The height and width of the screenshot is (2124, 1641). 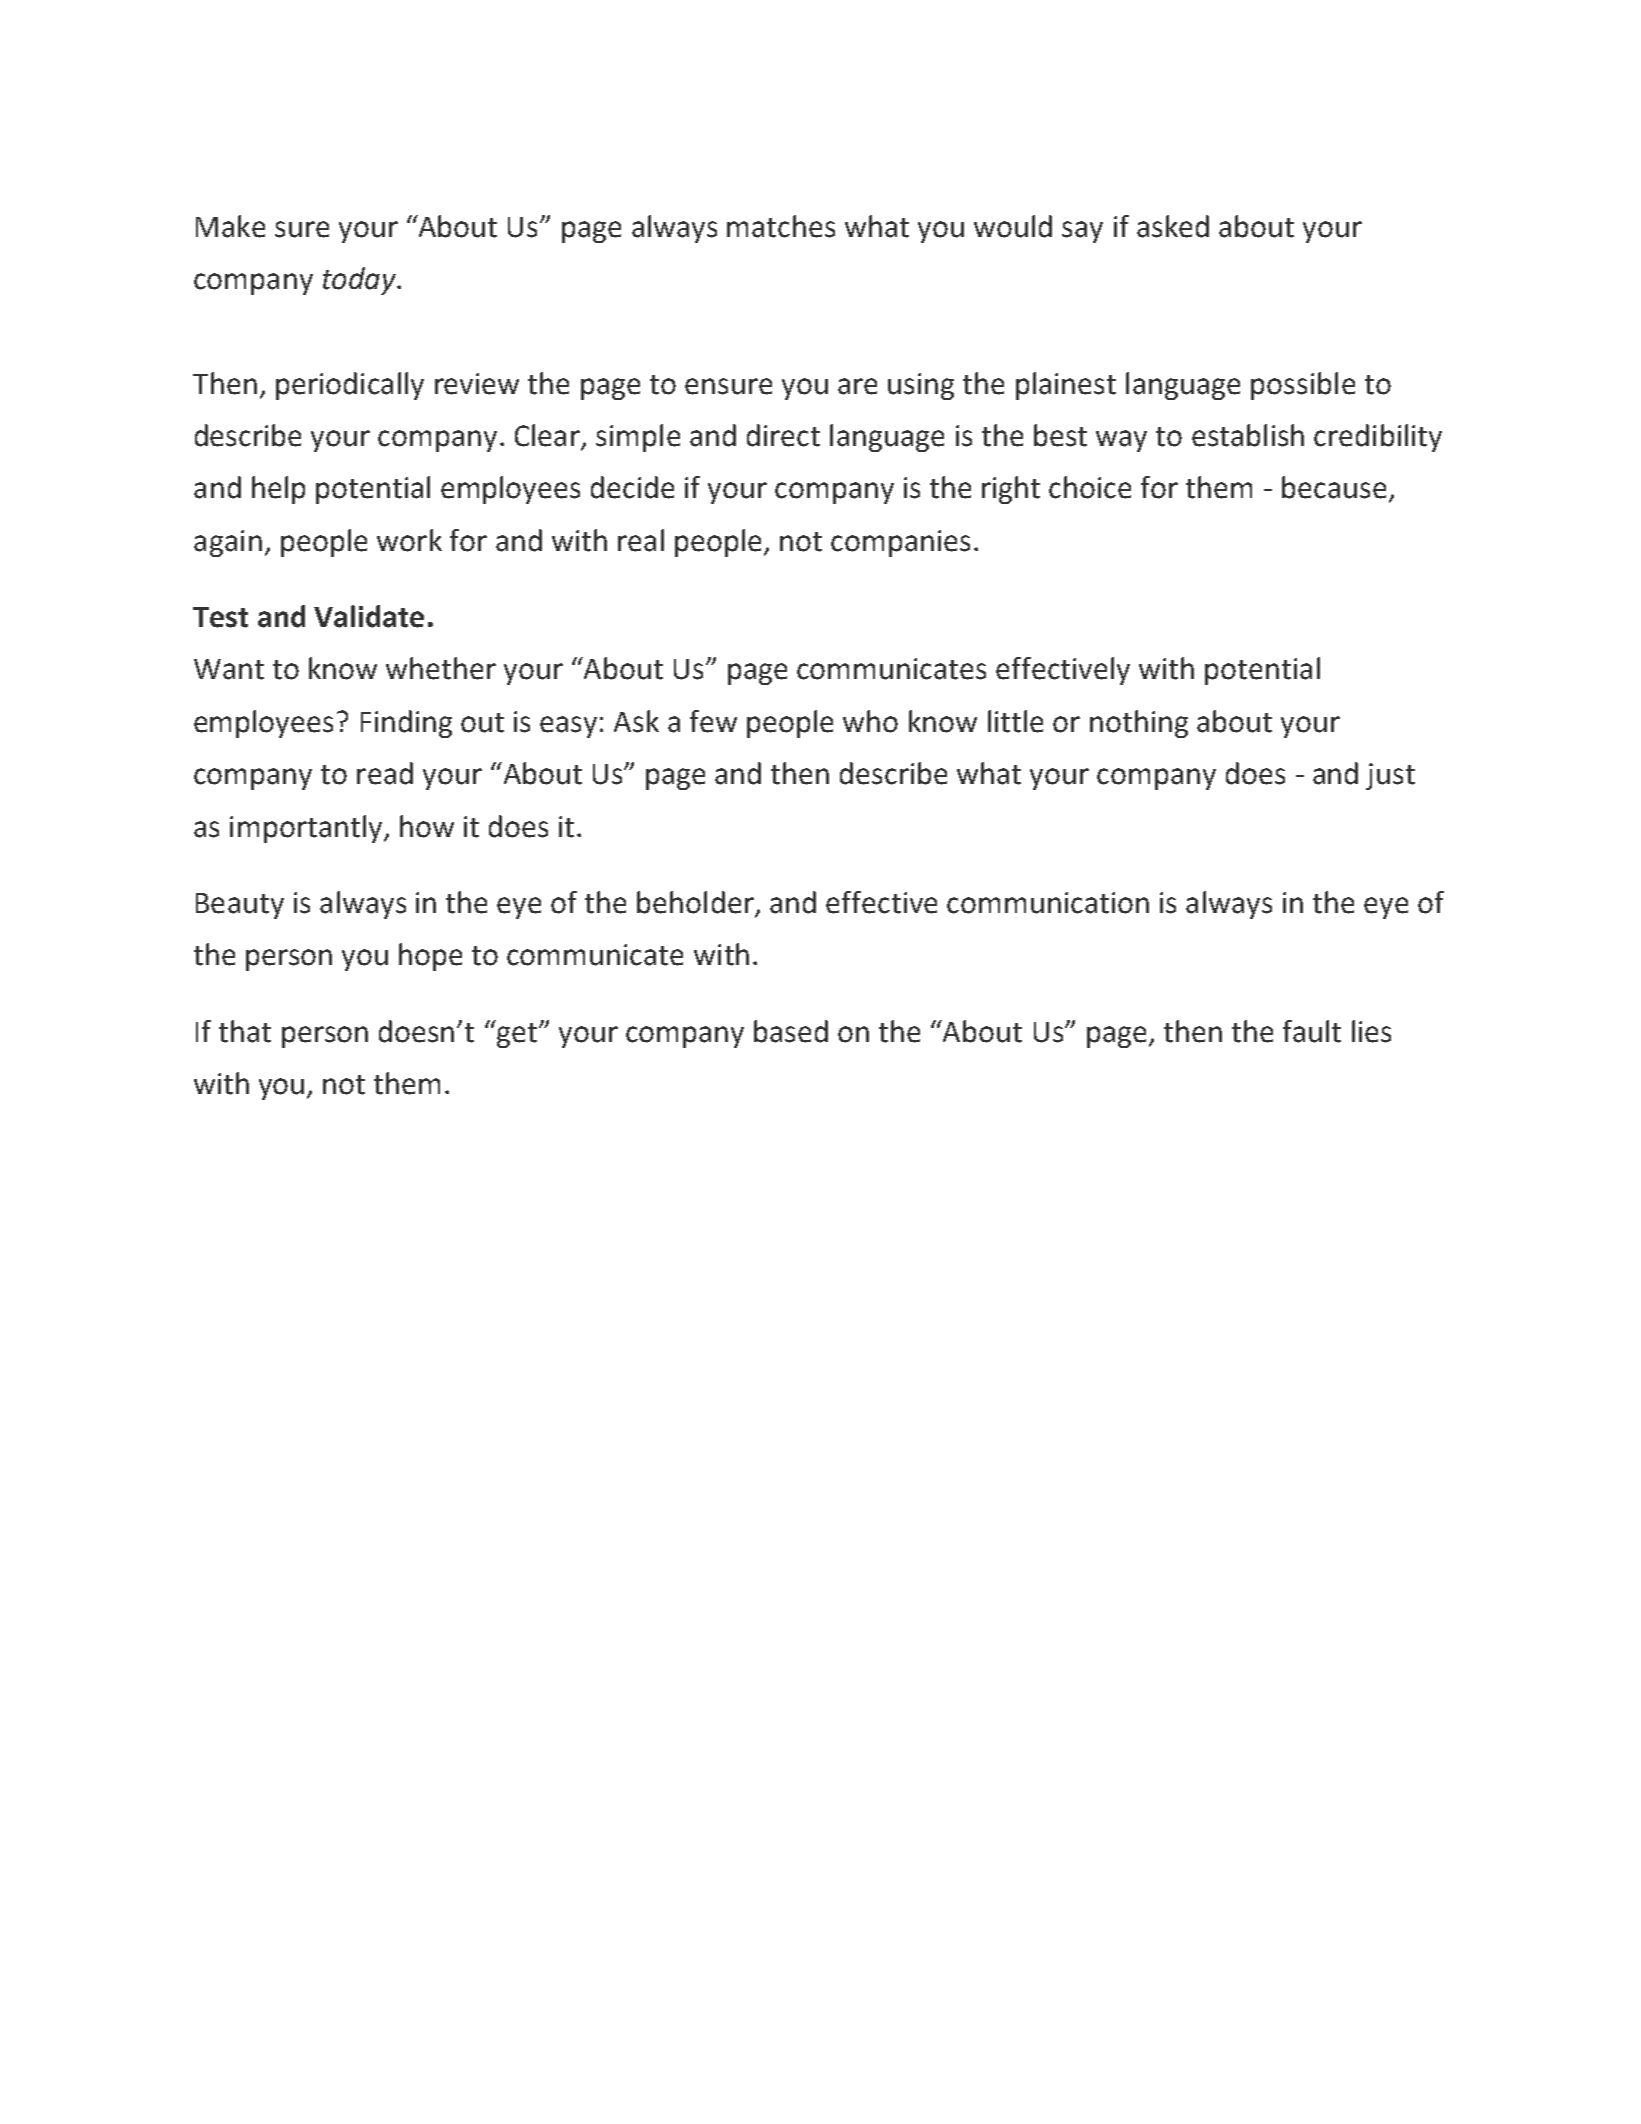 I want to click on asked, so click(x=1173, y=226).
